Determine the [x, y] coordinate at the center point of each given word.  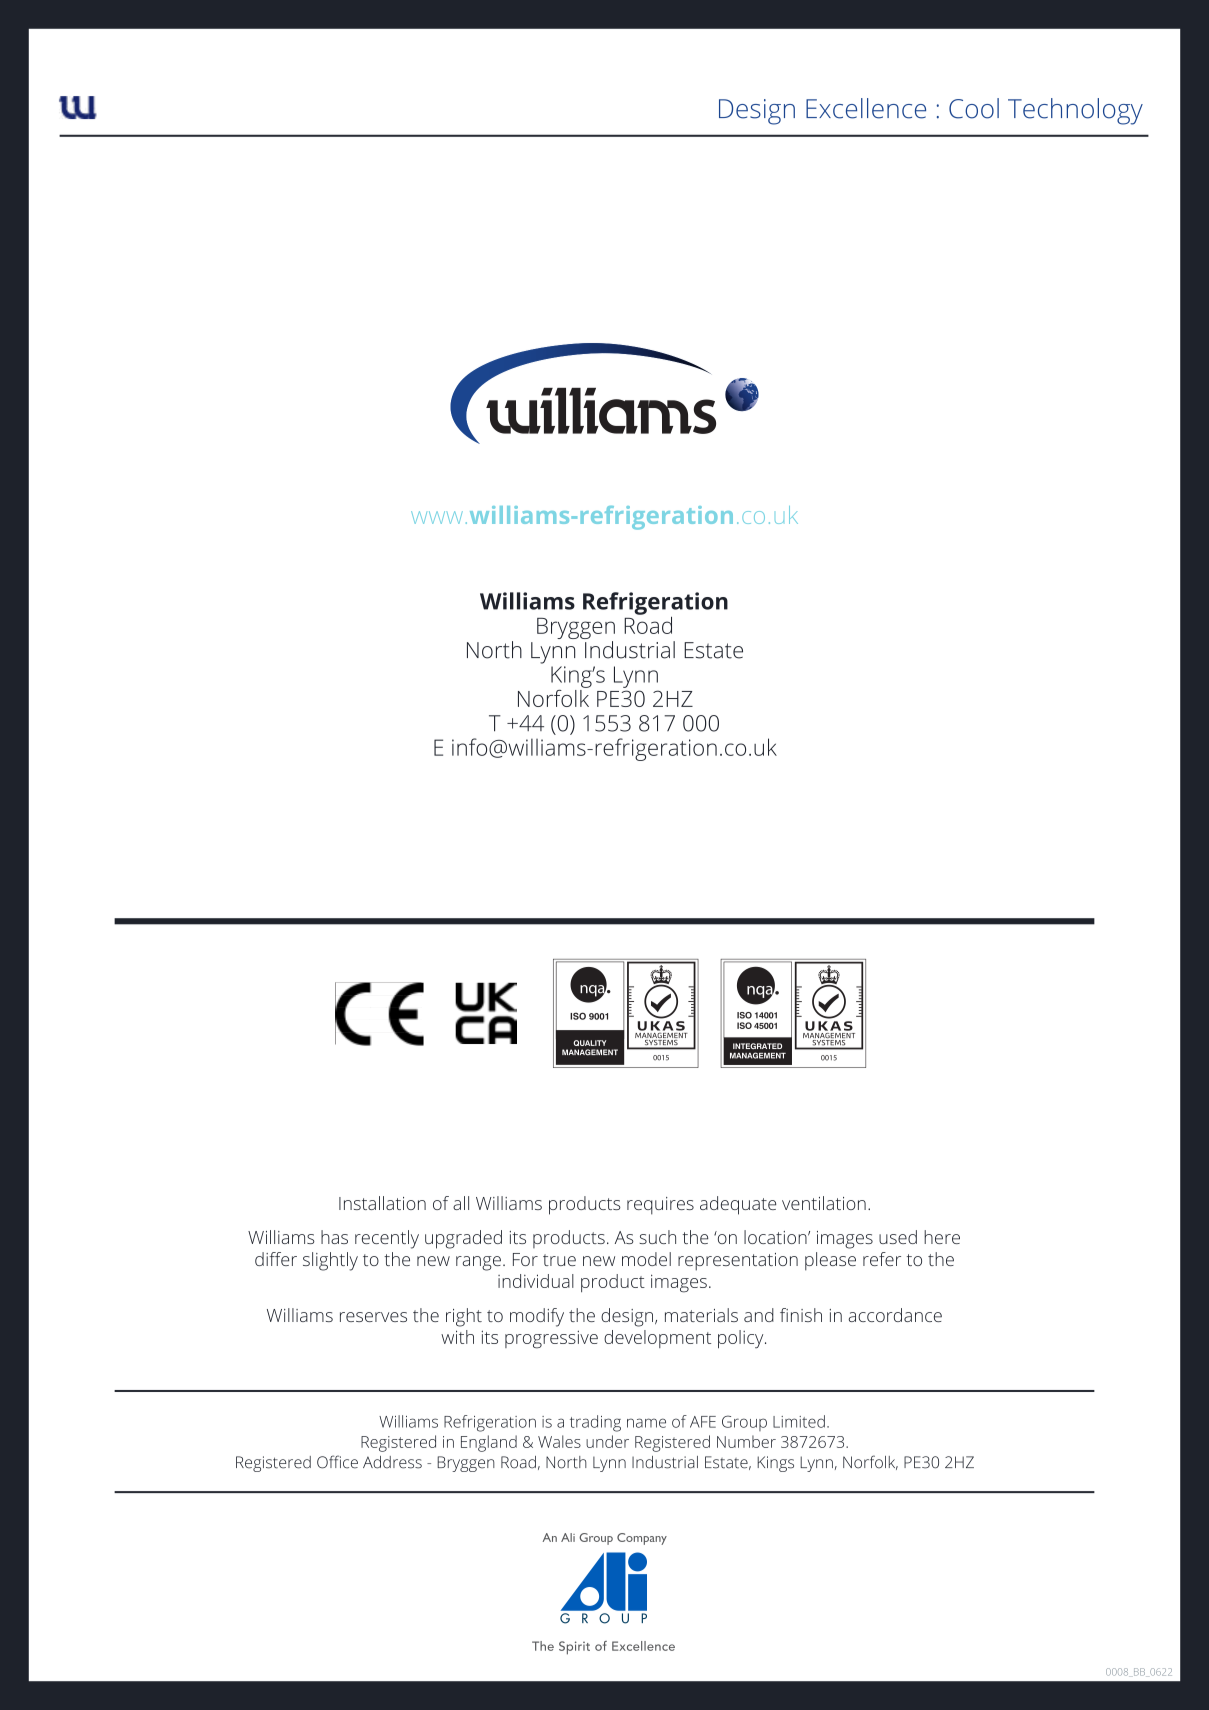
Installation [382, 1203]
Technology [1075, 111]
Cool [974, 108]
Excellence [866, 108]
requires [660, 1206]
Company [642, 1539]
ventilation [824, 1203]
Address [392, 1462]
